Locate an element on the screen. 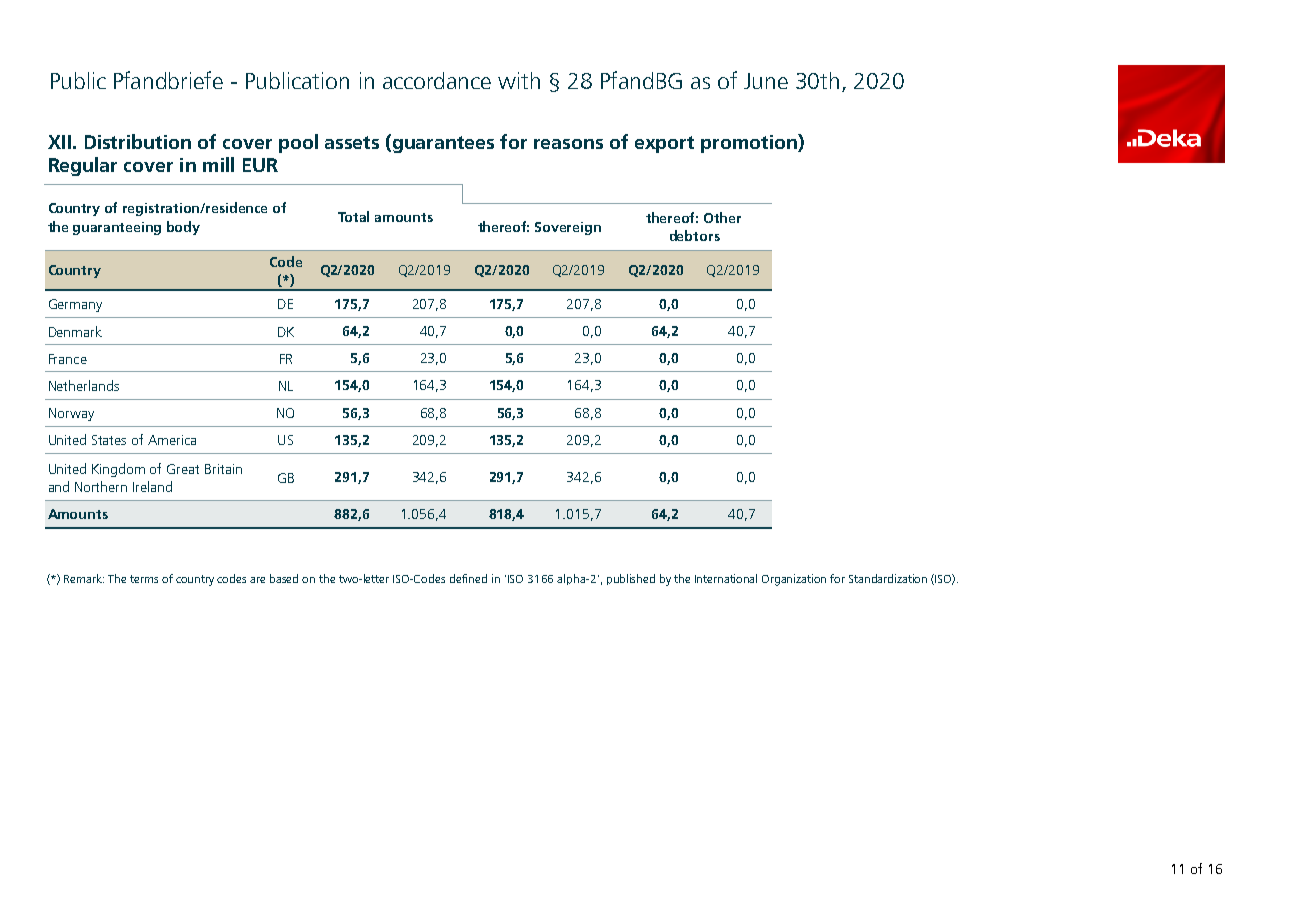  Denmark is located at coordinates (75, 331).
